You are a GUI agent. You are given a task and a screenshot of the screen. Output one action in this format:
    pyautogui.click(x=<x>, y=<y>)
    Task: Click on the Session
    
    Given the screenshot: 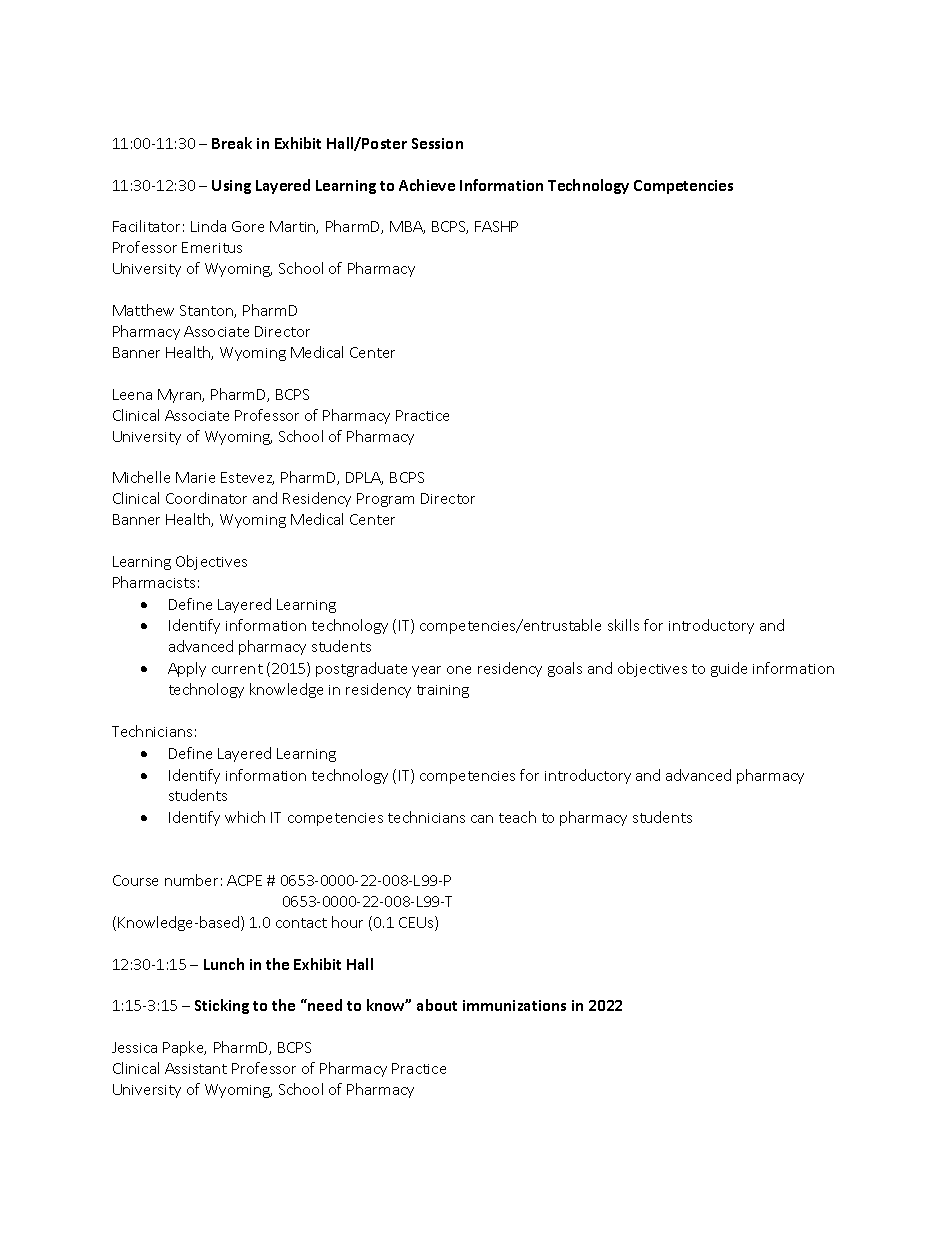 What is the action you would take?
    pyautogui.click(x=437, y=143)
